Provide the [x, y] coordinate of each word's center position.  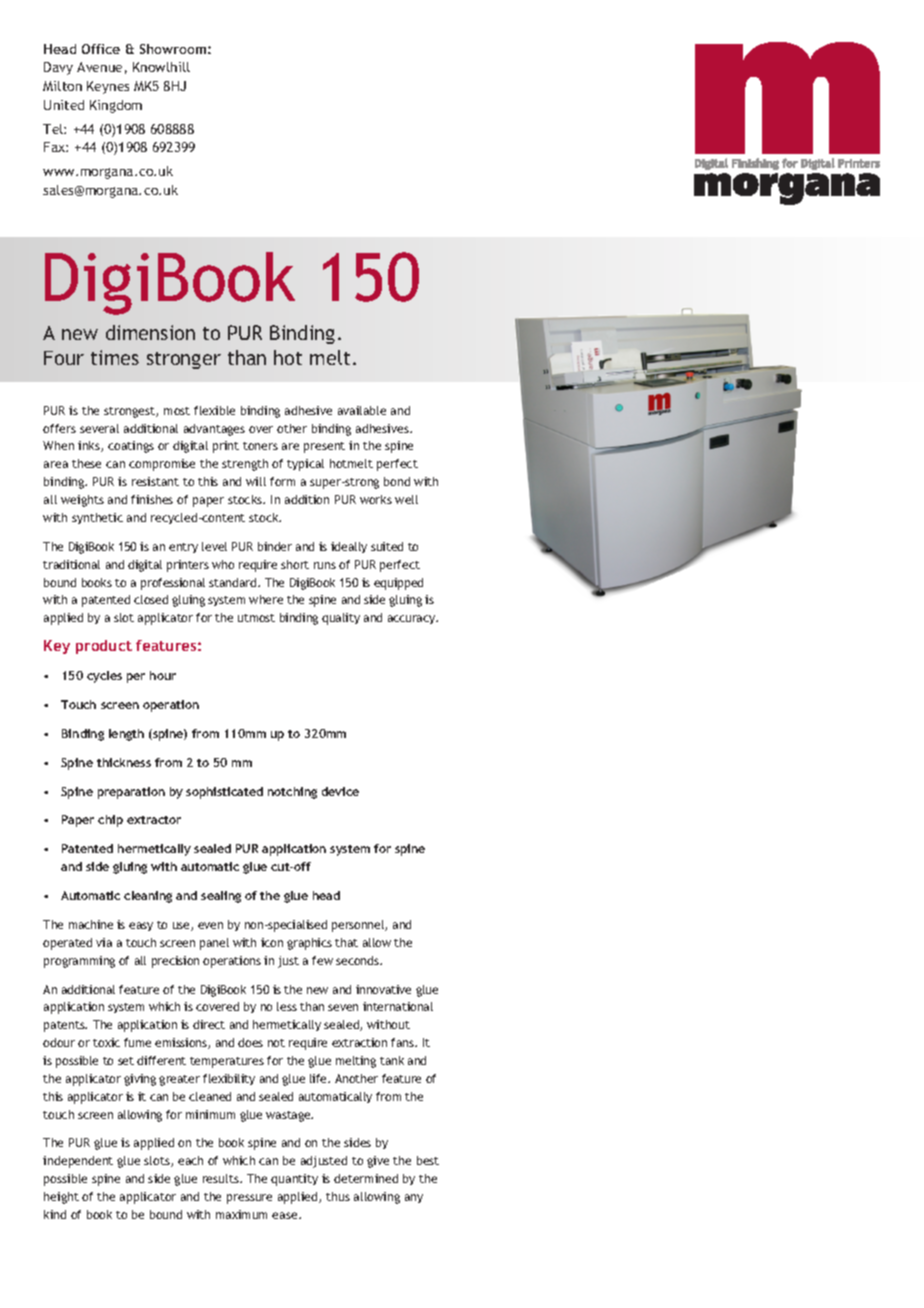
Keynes [108, 87]
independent [78, 1162]
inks [90, 446]
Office [101, 49]
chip [110, 821]
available [362, 410]
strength [245, 465]
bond [397, 481]
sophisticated [224, 793]
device [340, 791]
